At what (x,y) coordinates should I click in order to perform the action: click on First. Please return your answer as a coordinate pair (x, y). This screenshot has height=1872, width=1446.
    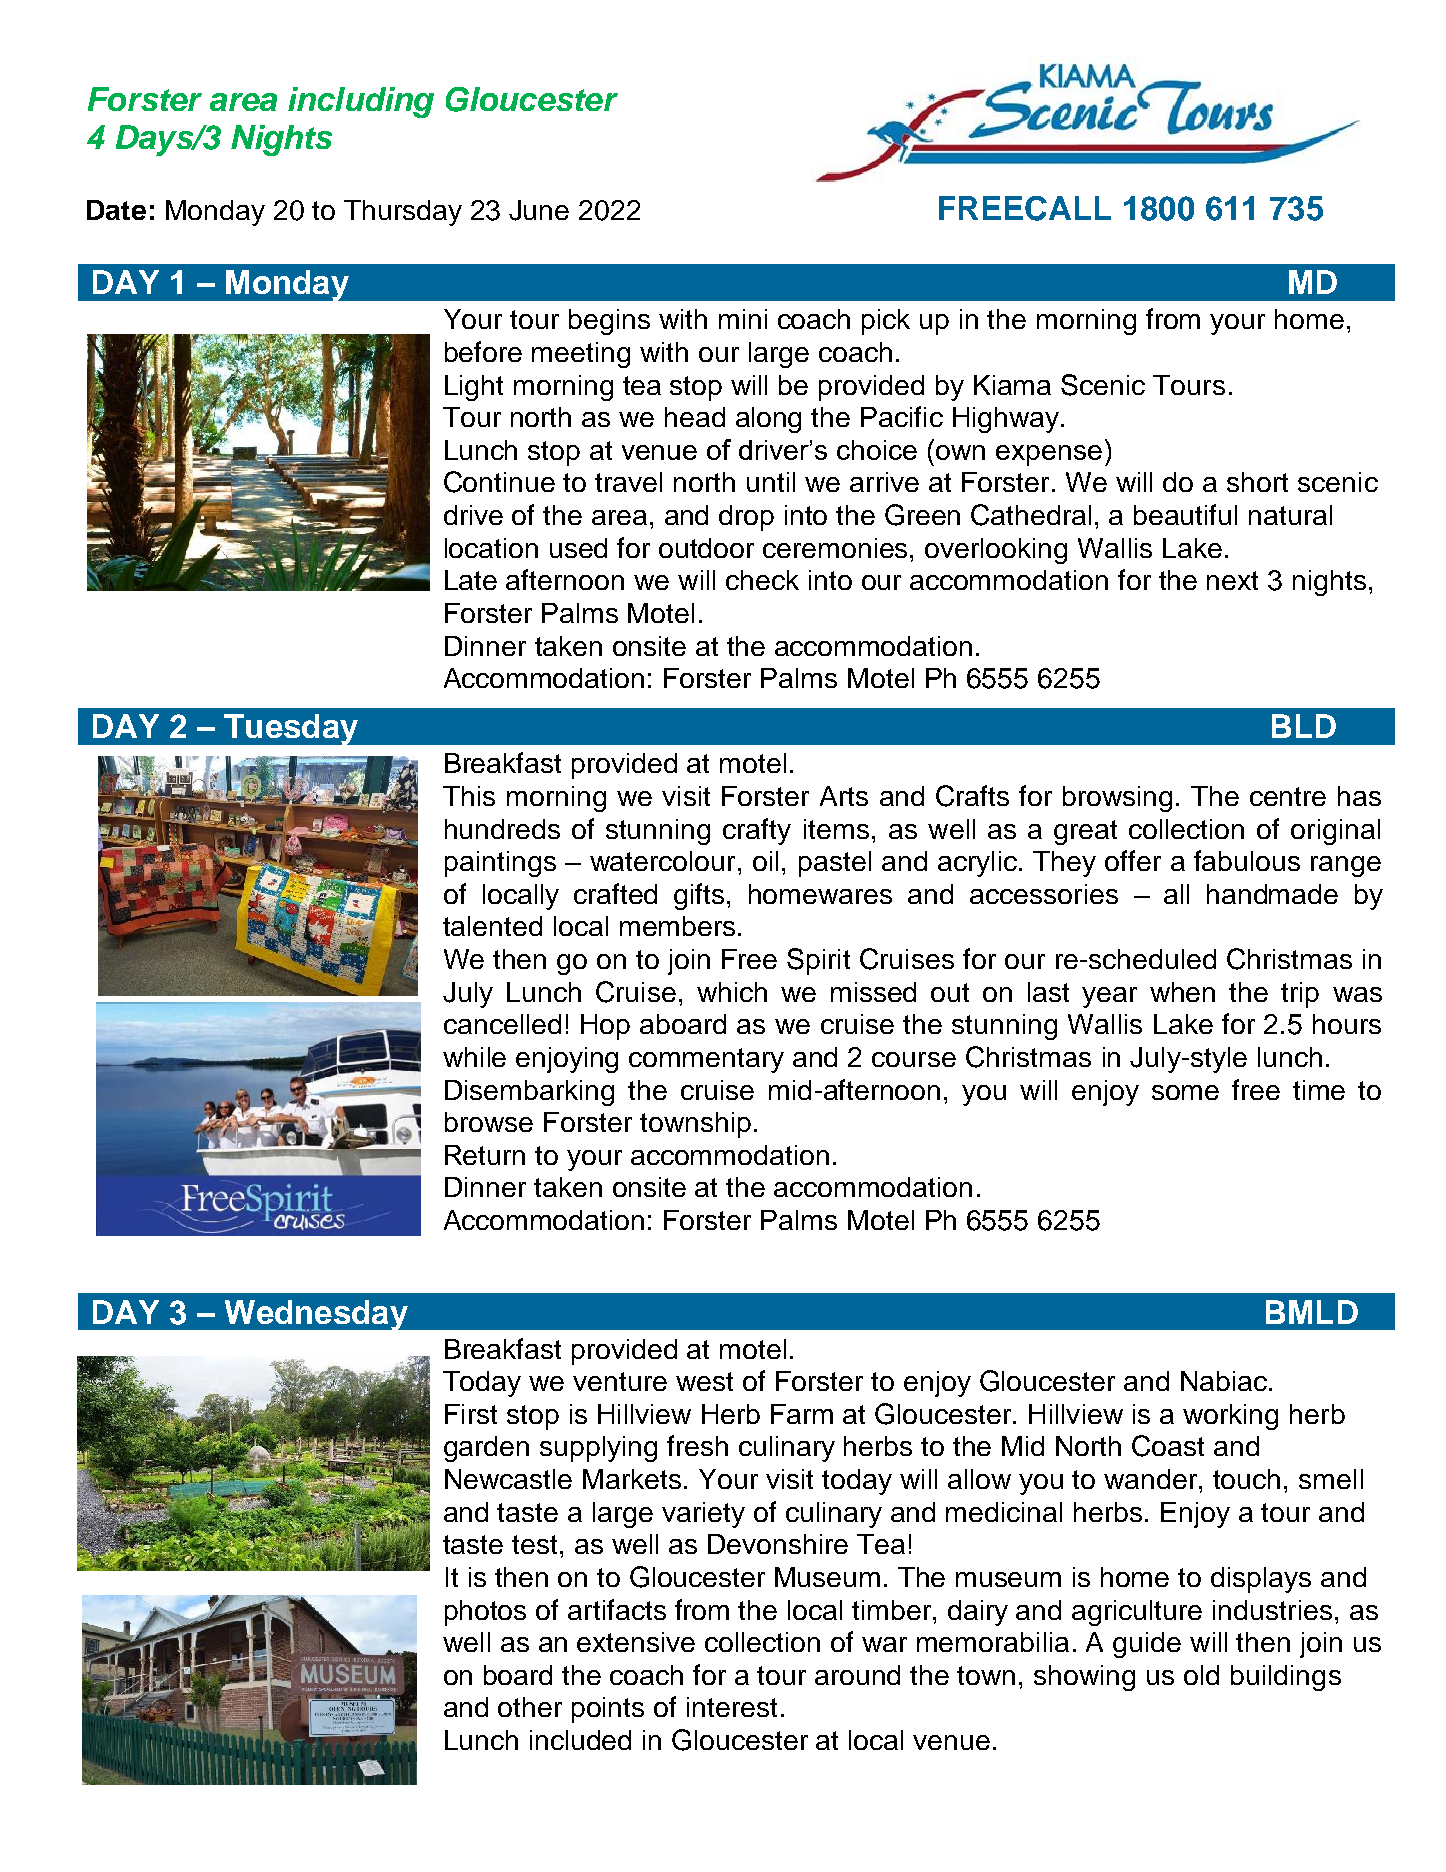
    Looking at the image, I should click on (471, 1414).
